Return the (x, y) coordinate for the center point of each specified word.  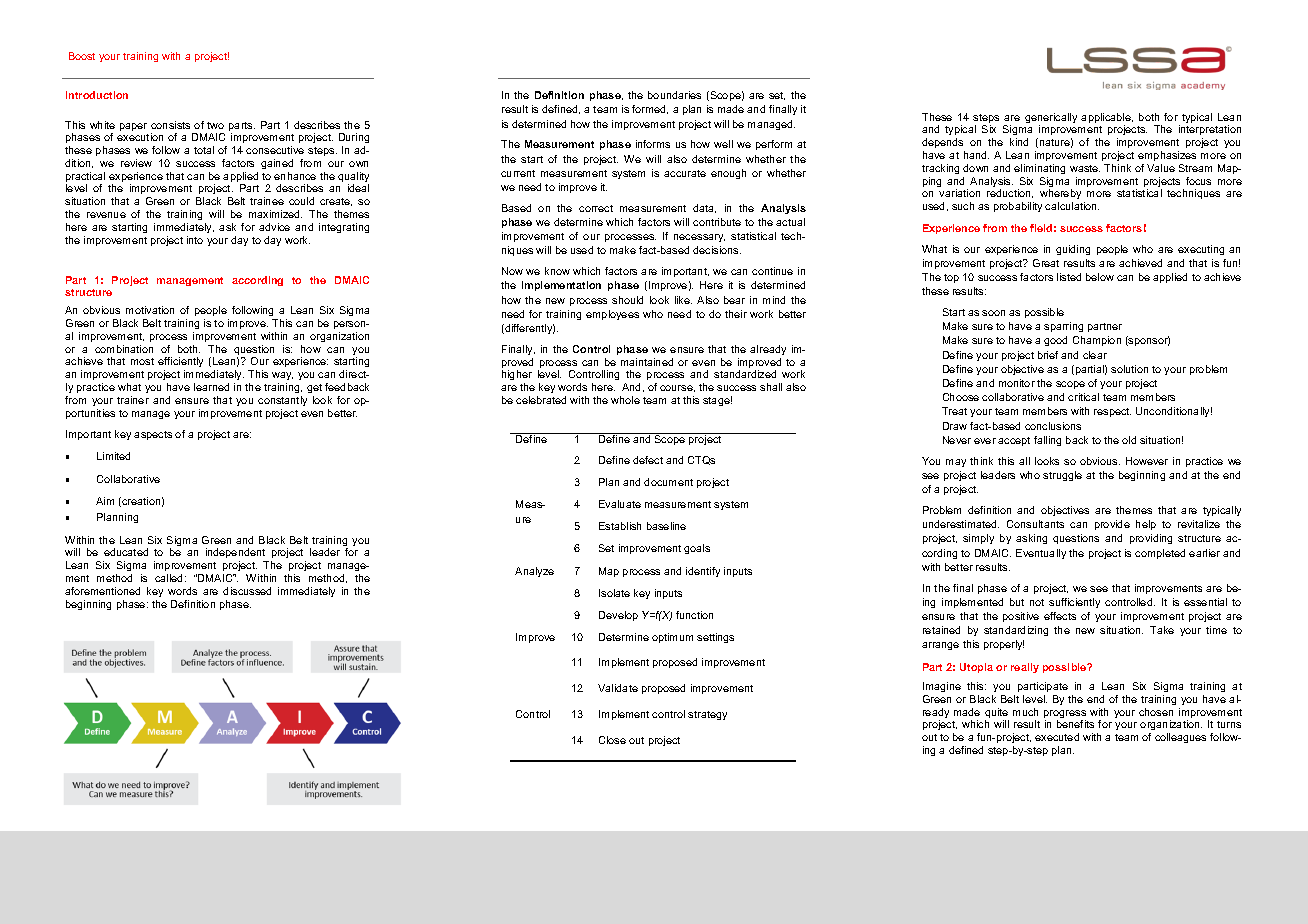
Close (612, 740)
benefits (1075, 724)
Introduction (97, 95)
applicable (1107, 119)
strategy (707, 715)
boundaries (674, 95)
